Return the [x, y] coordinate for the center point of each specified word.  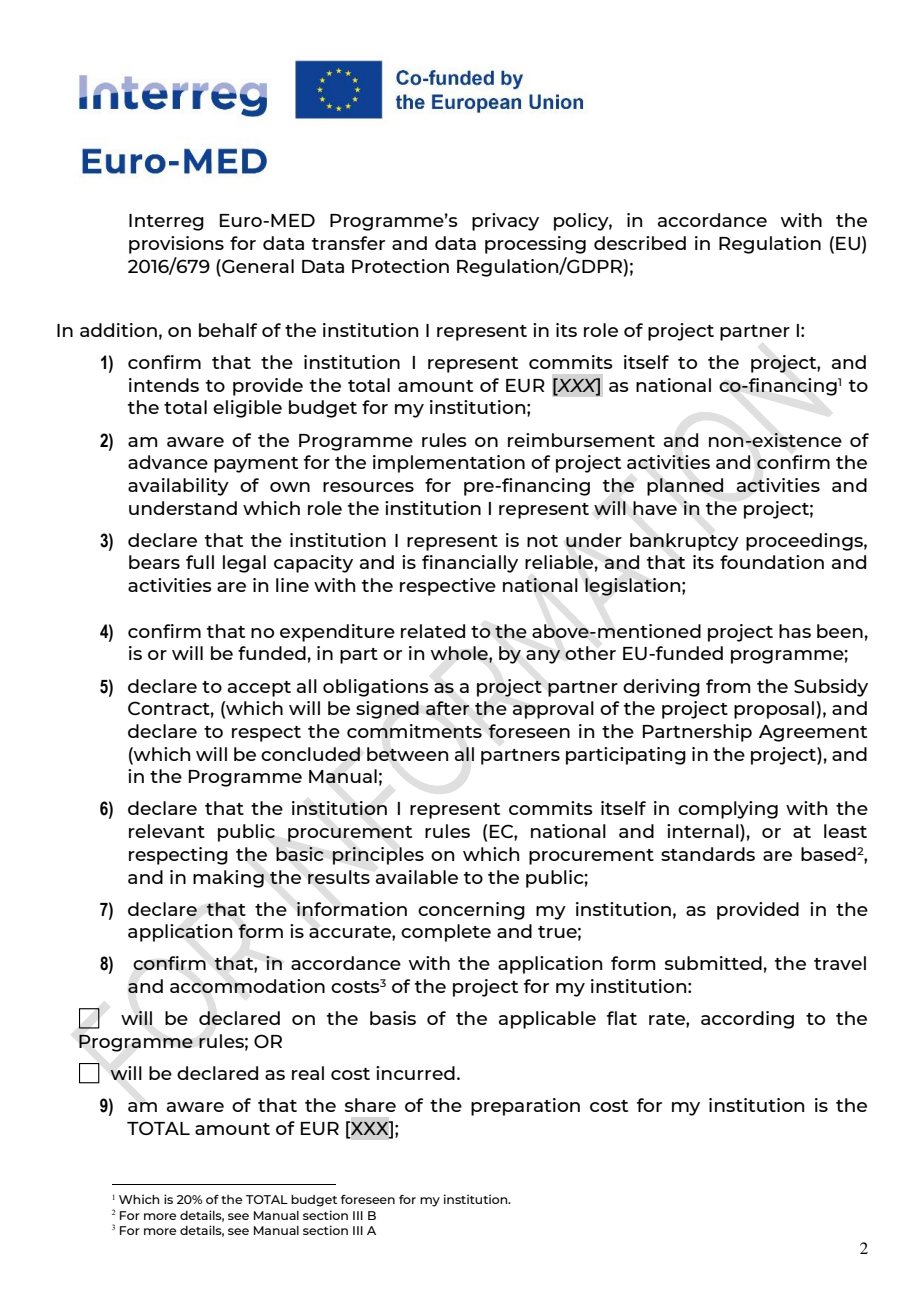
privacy [505, 222]
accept [259, 689]
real [308, 1073]
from [728, 686]
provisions [176, 245]
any [543, 657]
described [640, 243]
